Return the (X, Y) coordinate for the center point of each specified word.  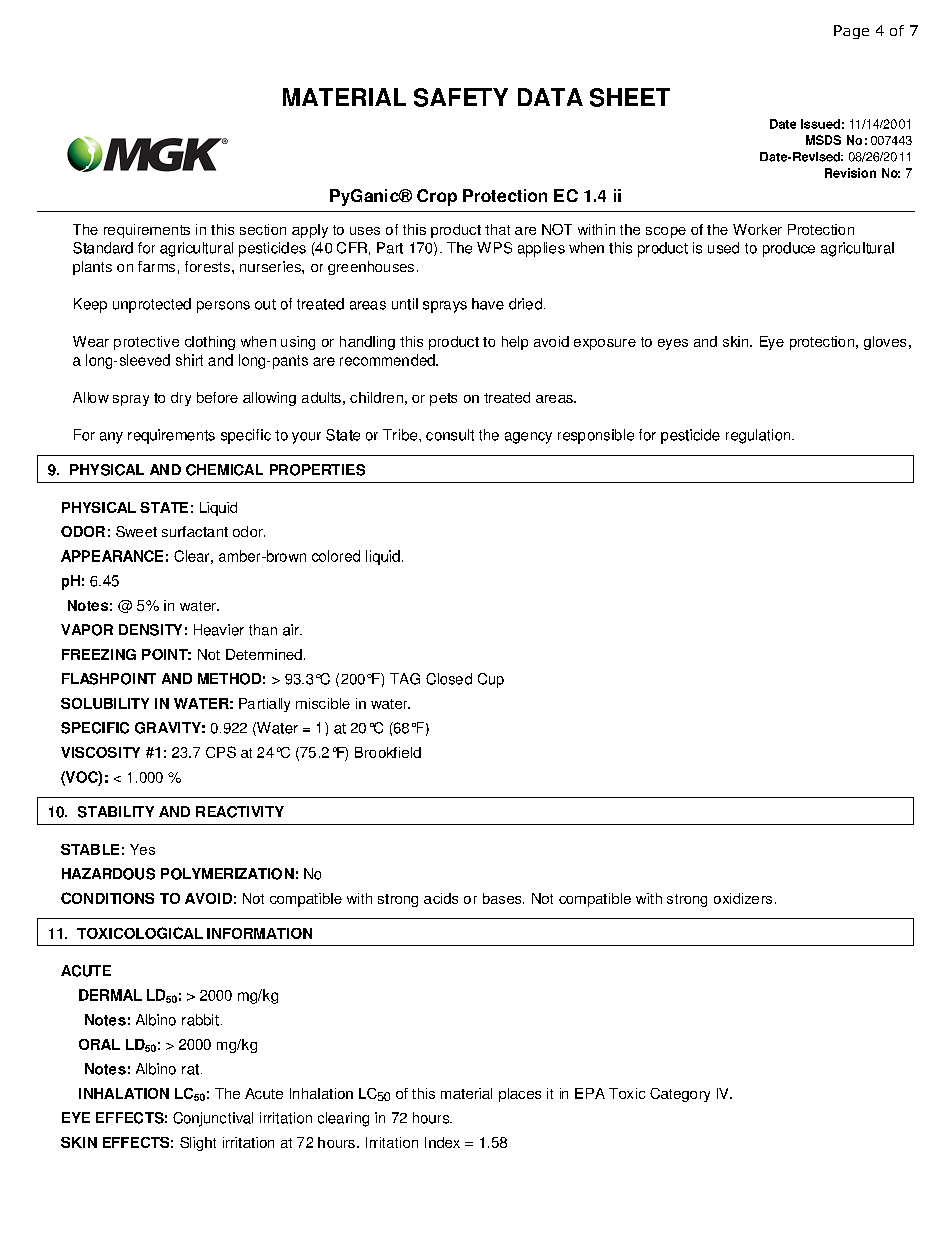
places (520, 1095)
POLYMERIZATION (227, 874)
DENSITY (150, 630)
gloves (885, 343)
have (488, 304)
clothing (210, 343)
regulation (759, 436)
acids (441, 898)
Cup (491, 680)
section (263, 229)
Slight (198, 1144)
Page (851, 32)
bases (503, 898)
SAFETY (461, 97)
